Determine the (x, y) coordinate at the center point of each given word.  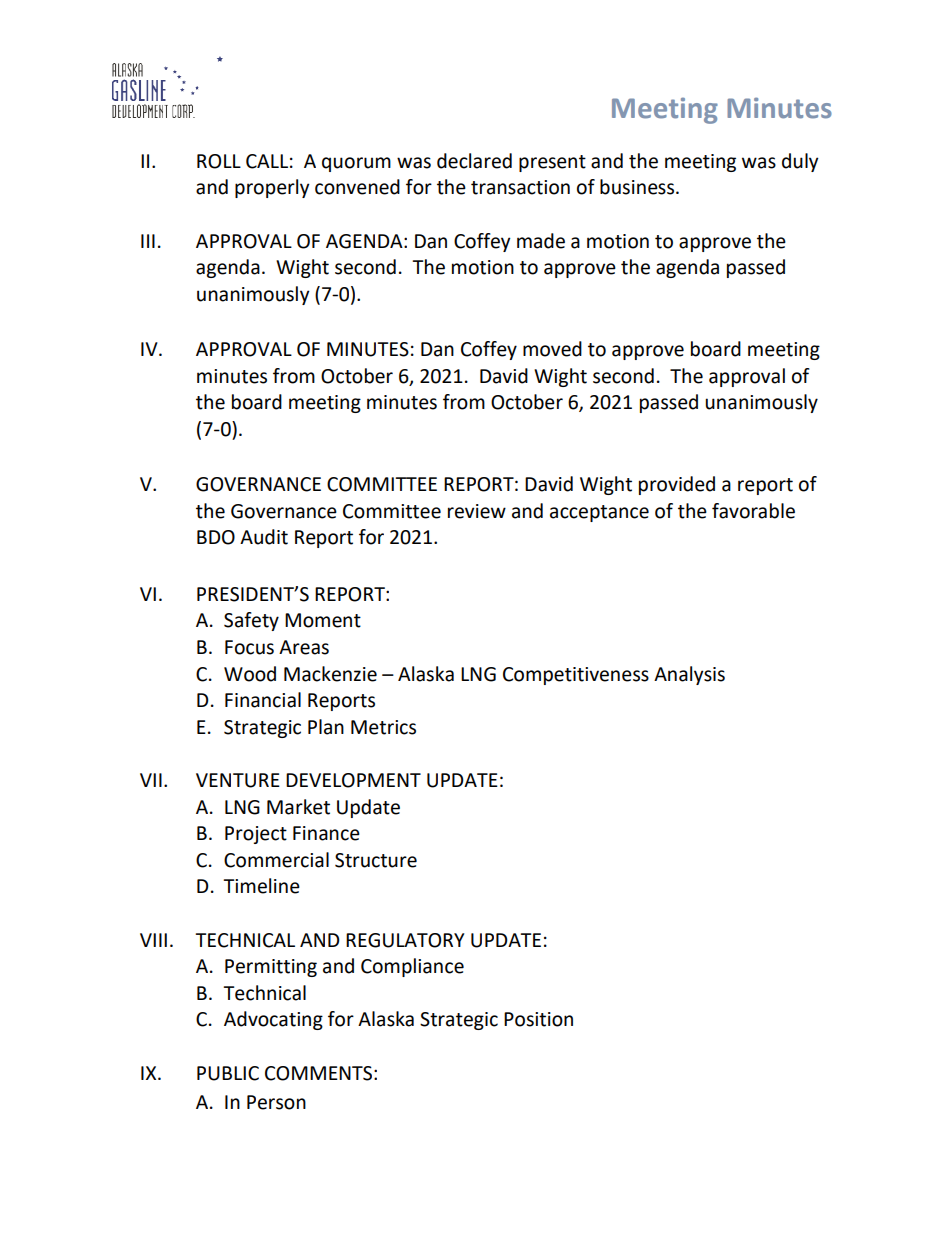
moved (552, 349)
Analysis (689, 675)
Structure (376, 860)
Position (538, 1019)
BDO (216, 537)
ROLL (219, 161)
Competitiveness (576, 676)
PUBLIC (228, 1073)
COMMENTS (318, 1073)
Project (256, 835)
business (638, 187)
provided (677, 485)
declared (474, 161)
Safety (251, 621)
